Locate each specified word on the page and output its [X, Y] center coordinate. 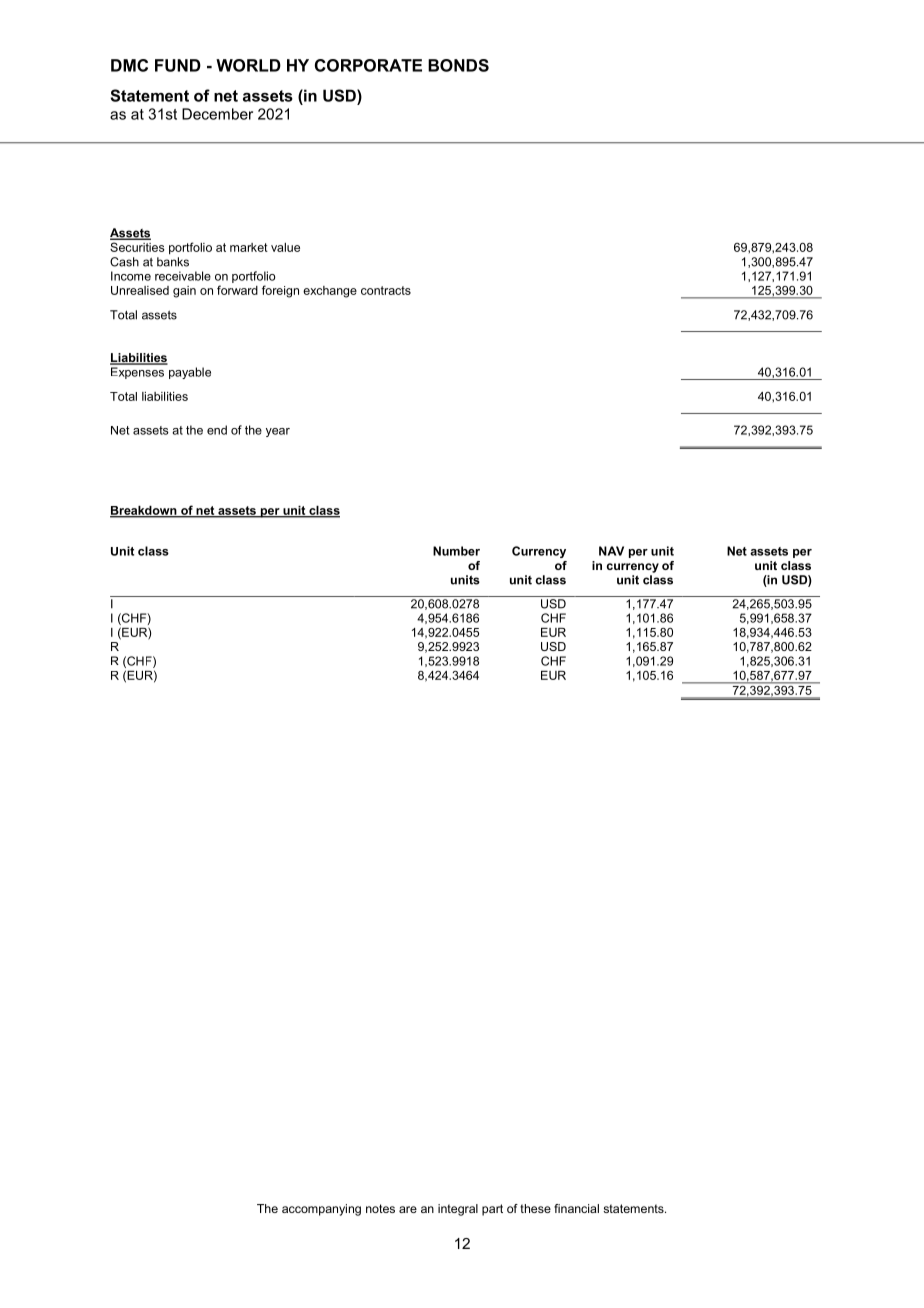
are [408, 1209]
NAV [611, 551]
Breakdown [144, 511]
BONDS [458, 65]
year [278, 432]
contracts [386, 290]
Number [456, 551]
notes [380, 1208]
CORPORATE [368, 65]
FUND [178, 65]
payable [190, 373]
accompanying [321, 1210]
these [535, 1208]
